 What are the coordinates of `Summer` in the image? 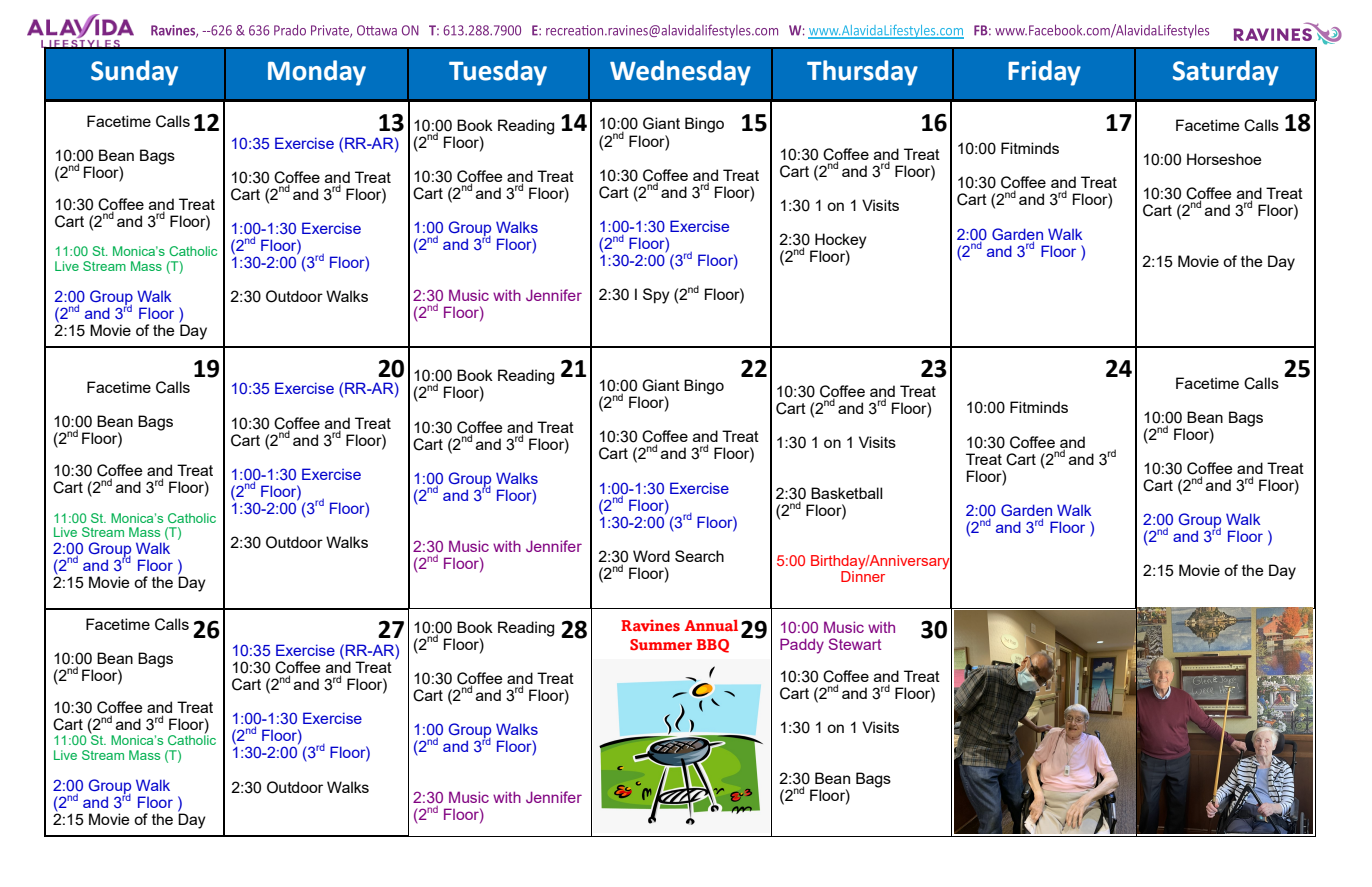 It's located at (661, 644).
